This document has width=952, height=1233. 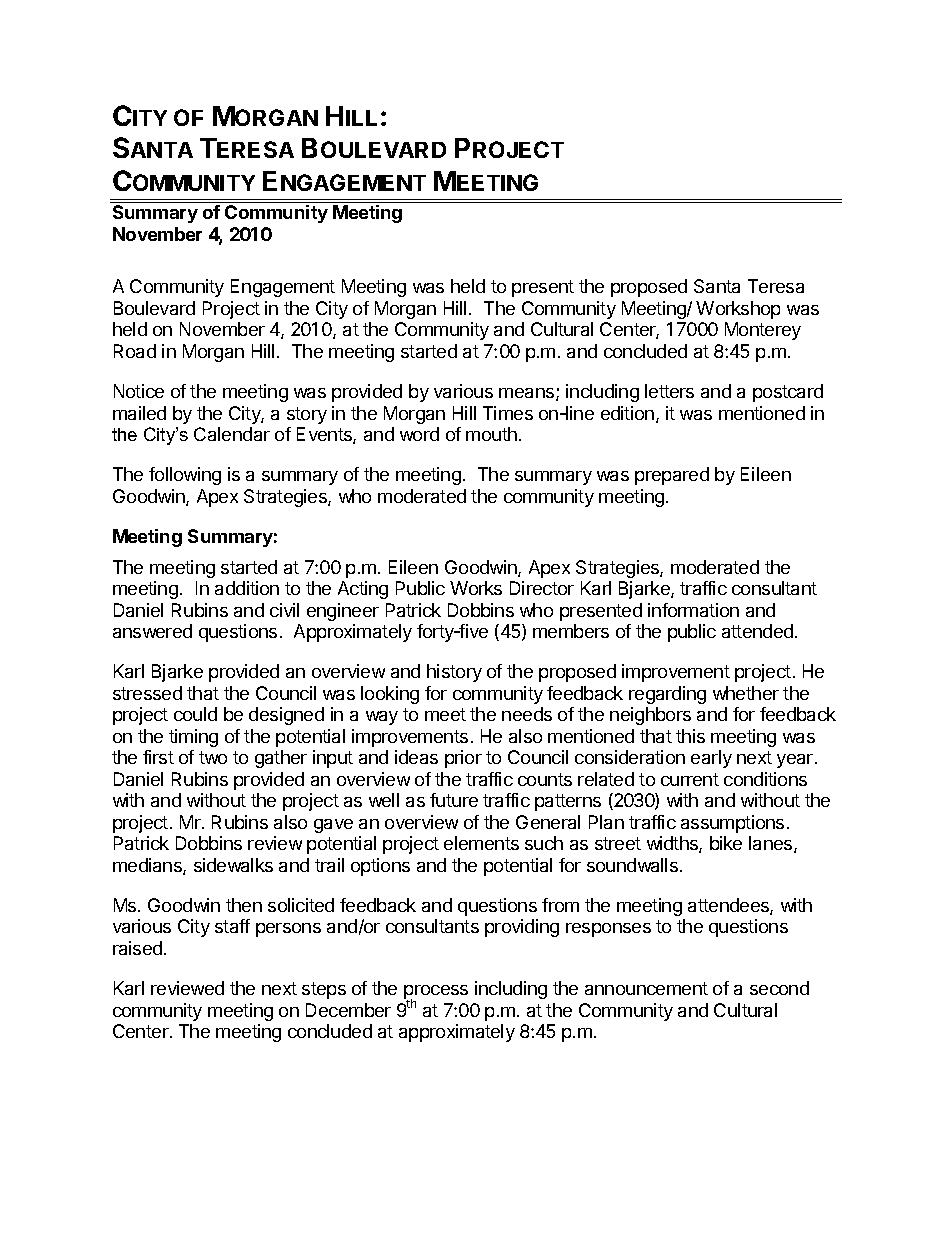 I want to click on prior, so click(x=463, y=759).
